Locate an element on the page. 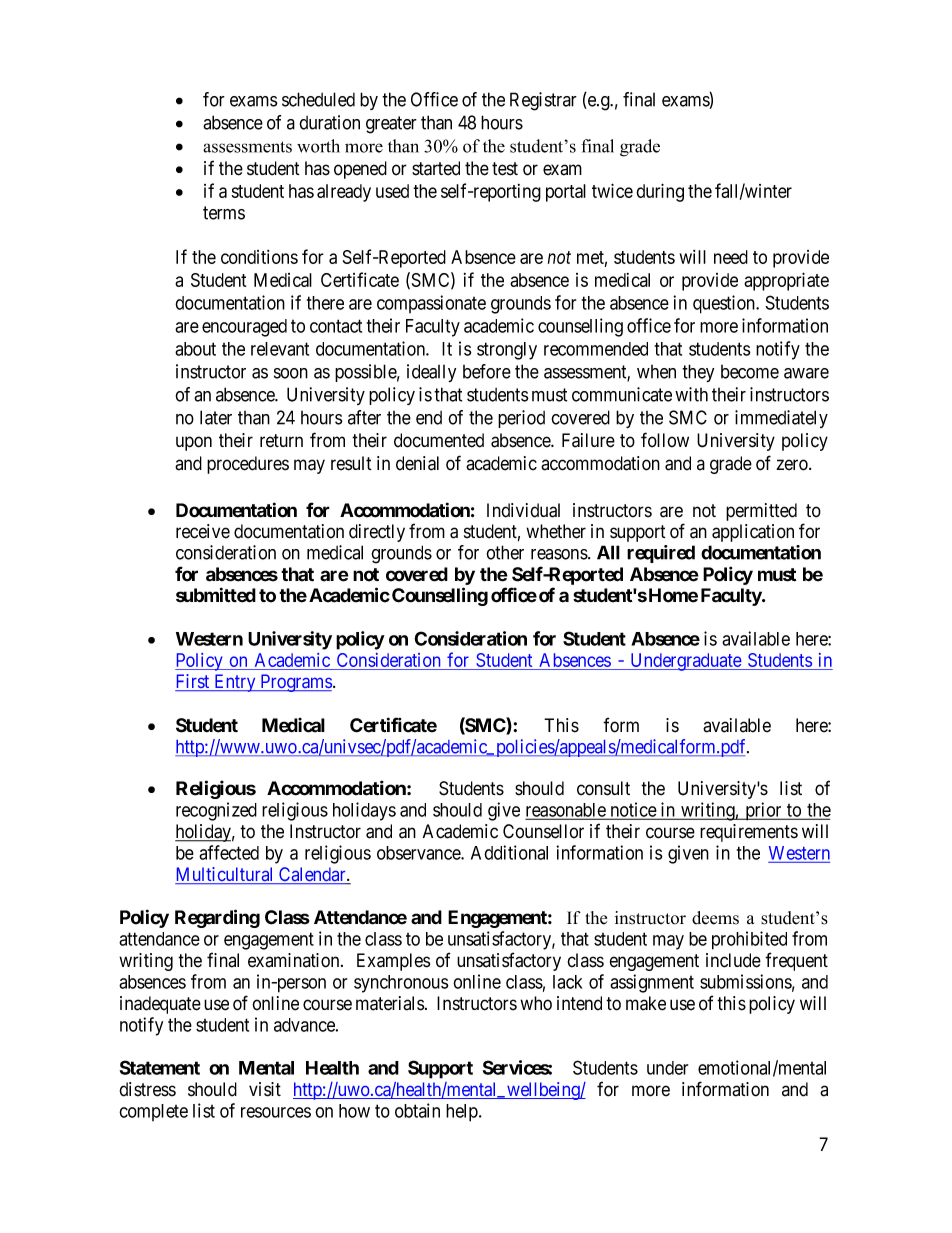  requirements is located at coordinates (749, 833).
